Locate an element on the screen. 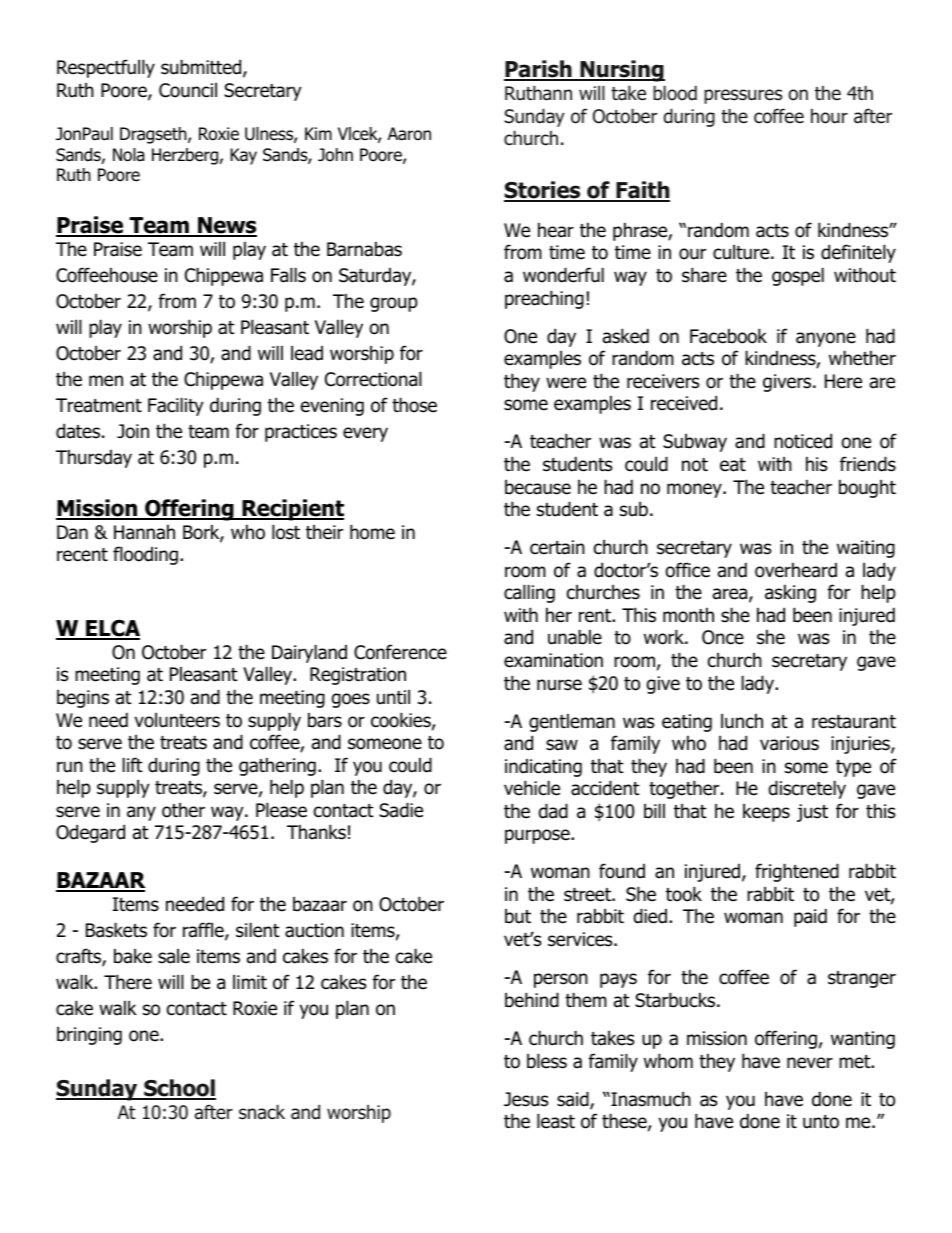 Image resolution: width=952 pixels, height=1233 pixels. Council is located at coordinates (188, 90).
